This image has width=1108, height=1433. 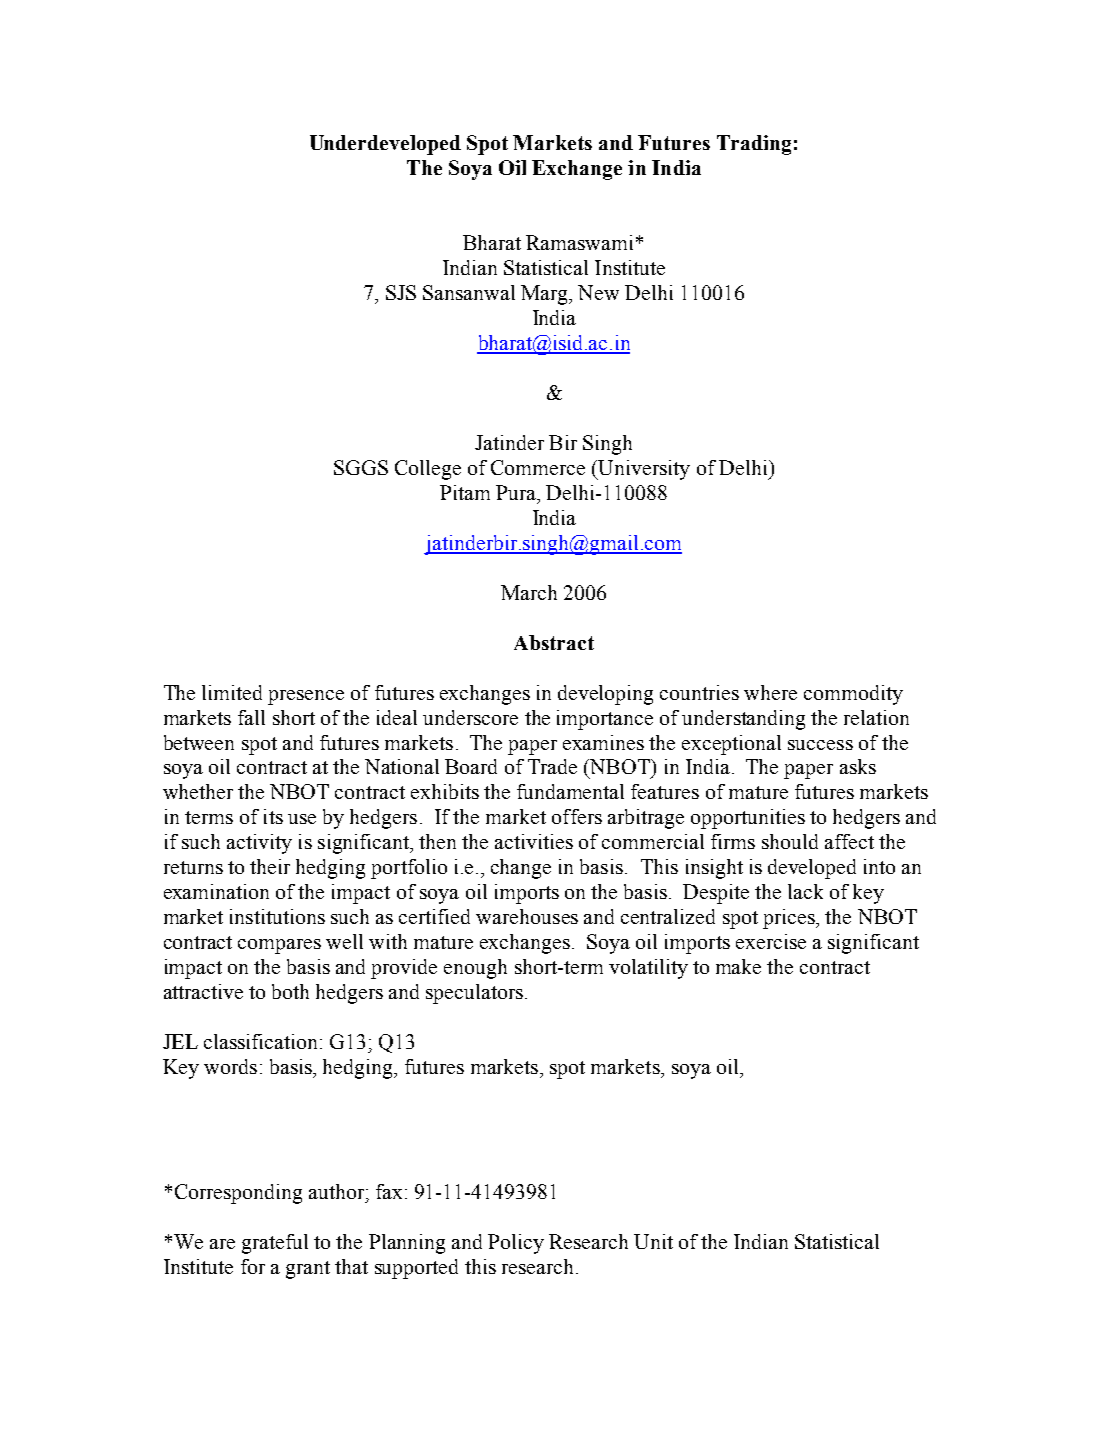 I want to click on Ramaswami, so click(x=579, y=242).
